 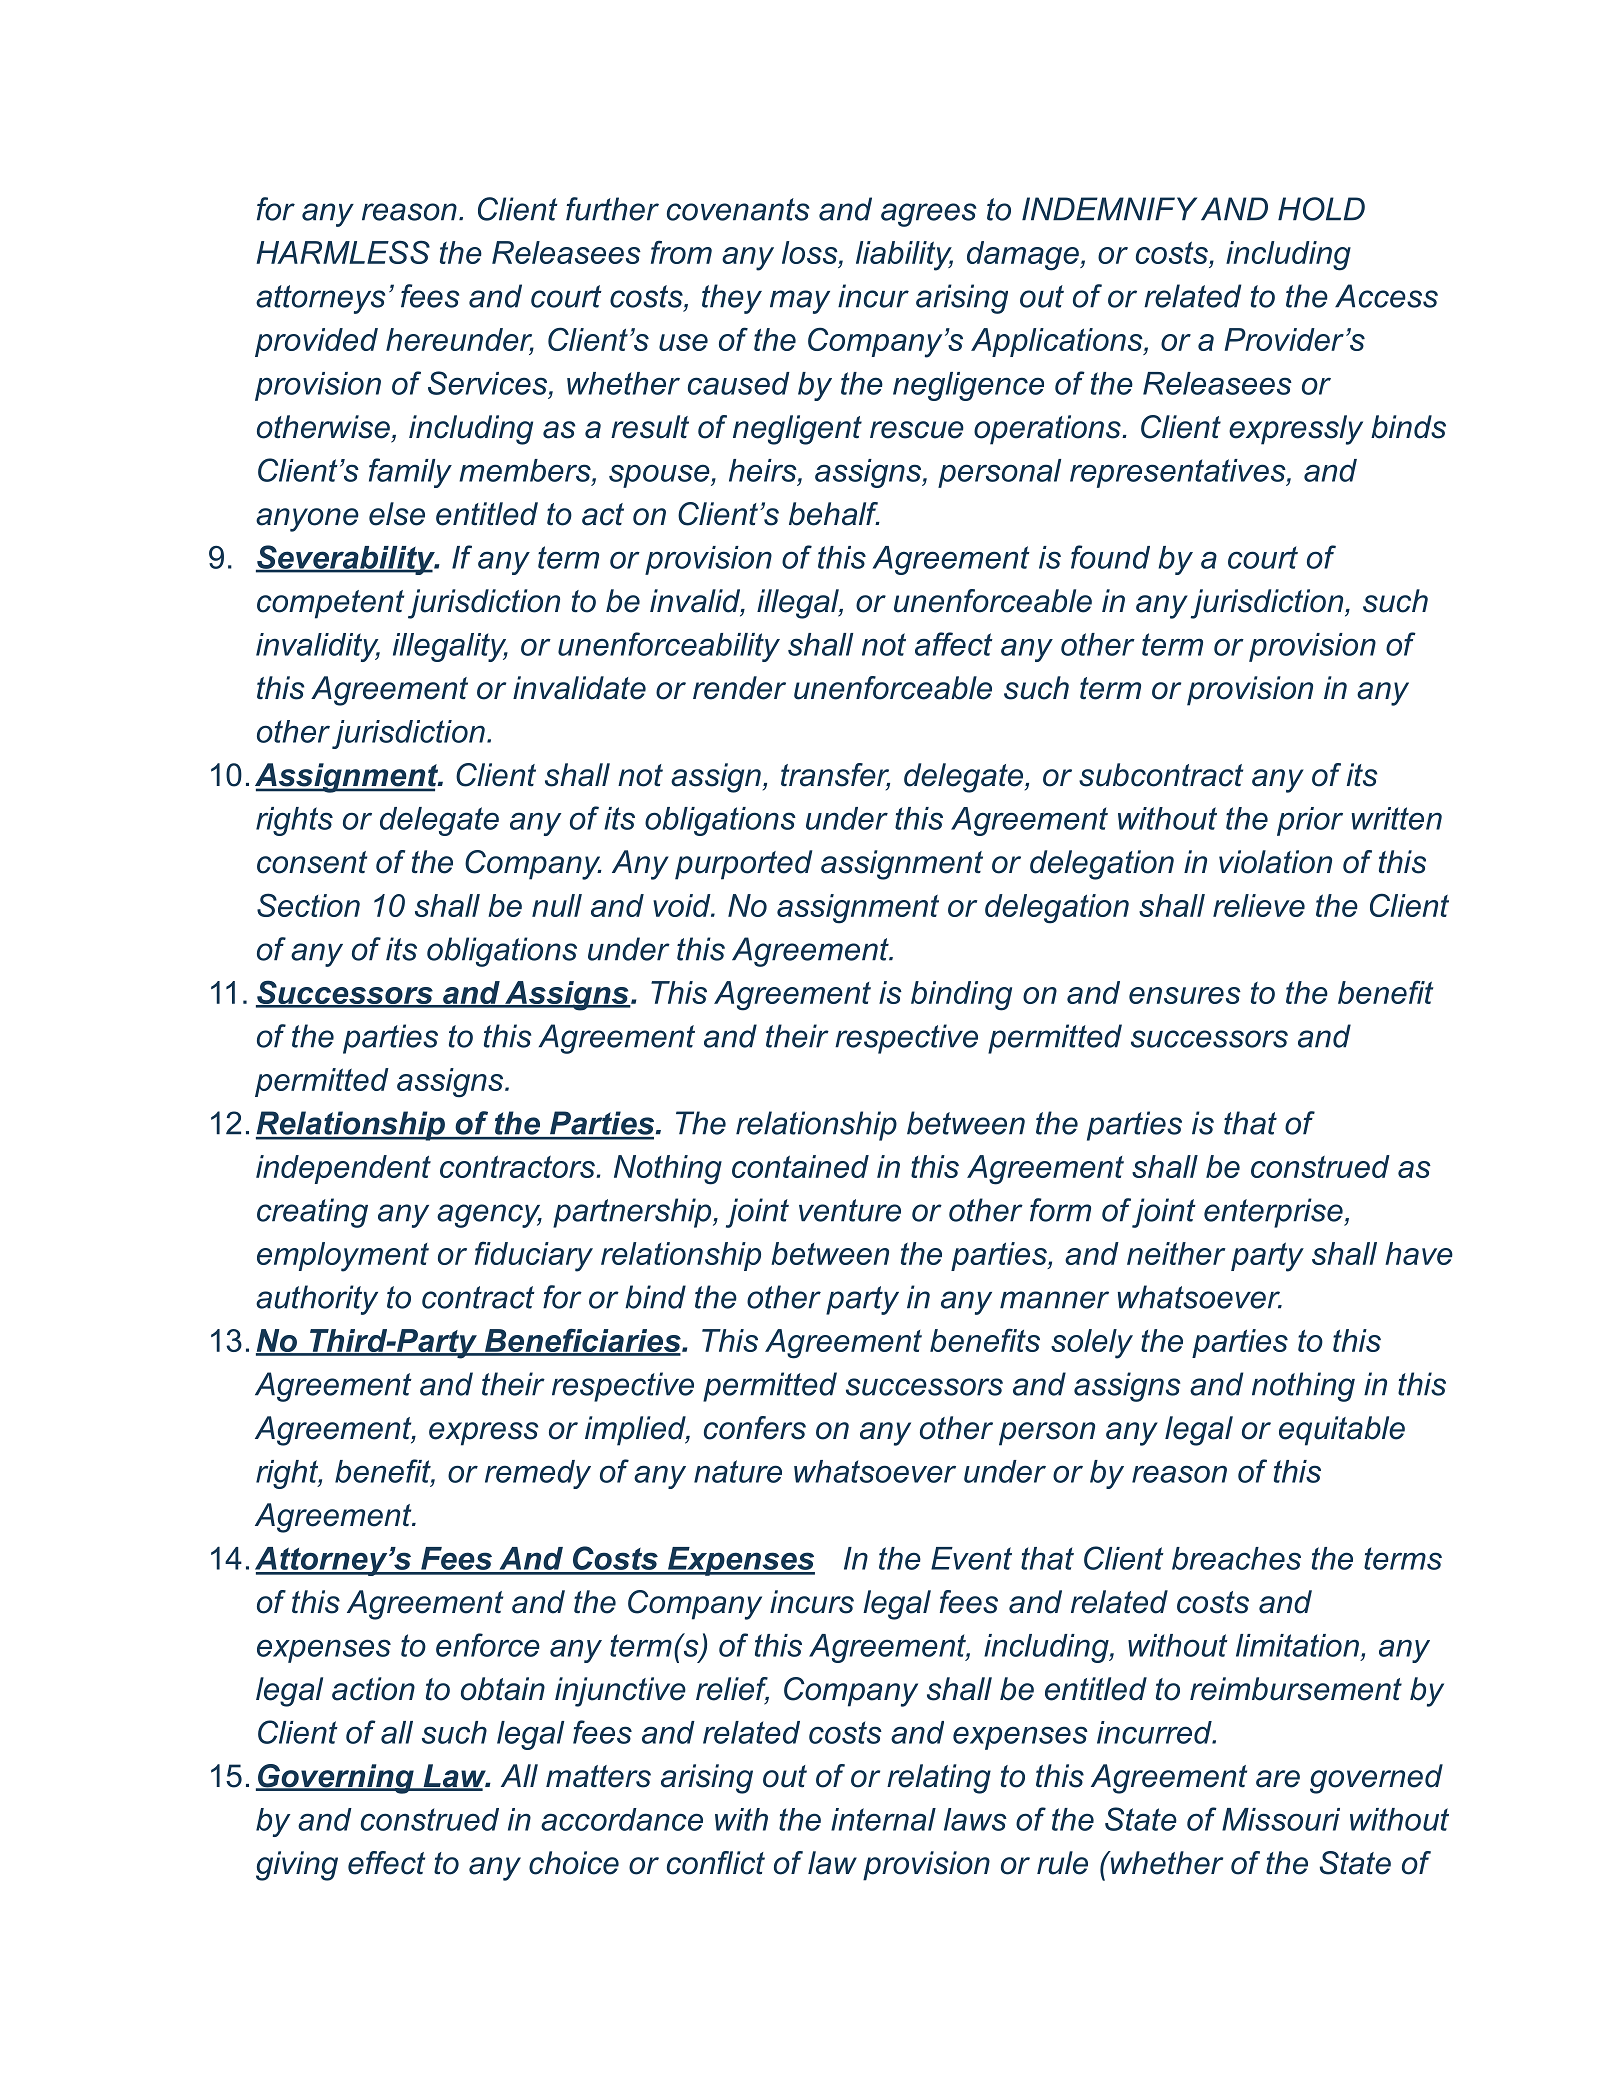 What do you see at coordinates (386, 1863) in the screenshot?
I see `effect` at bounding box center [386, 1863].
